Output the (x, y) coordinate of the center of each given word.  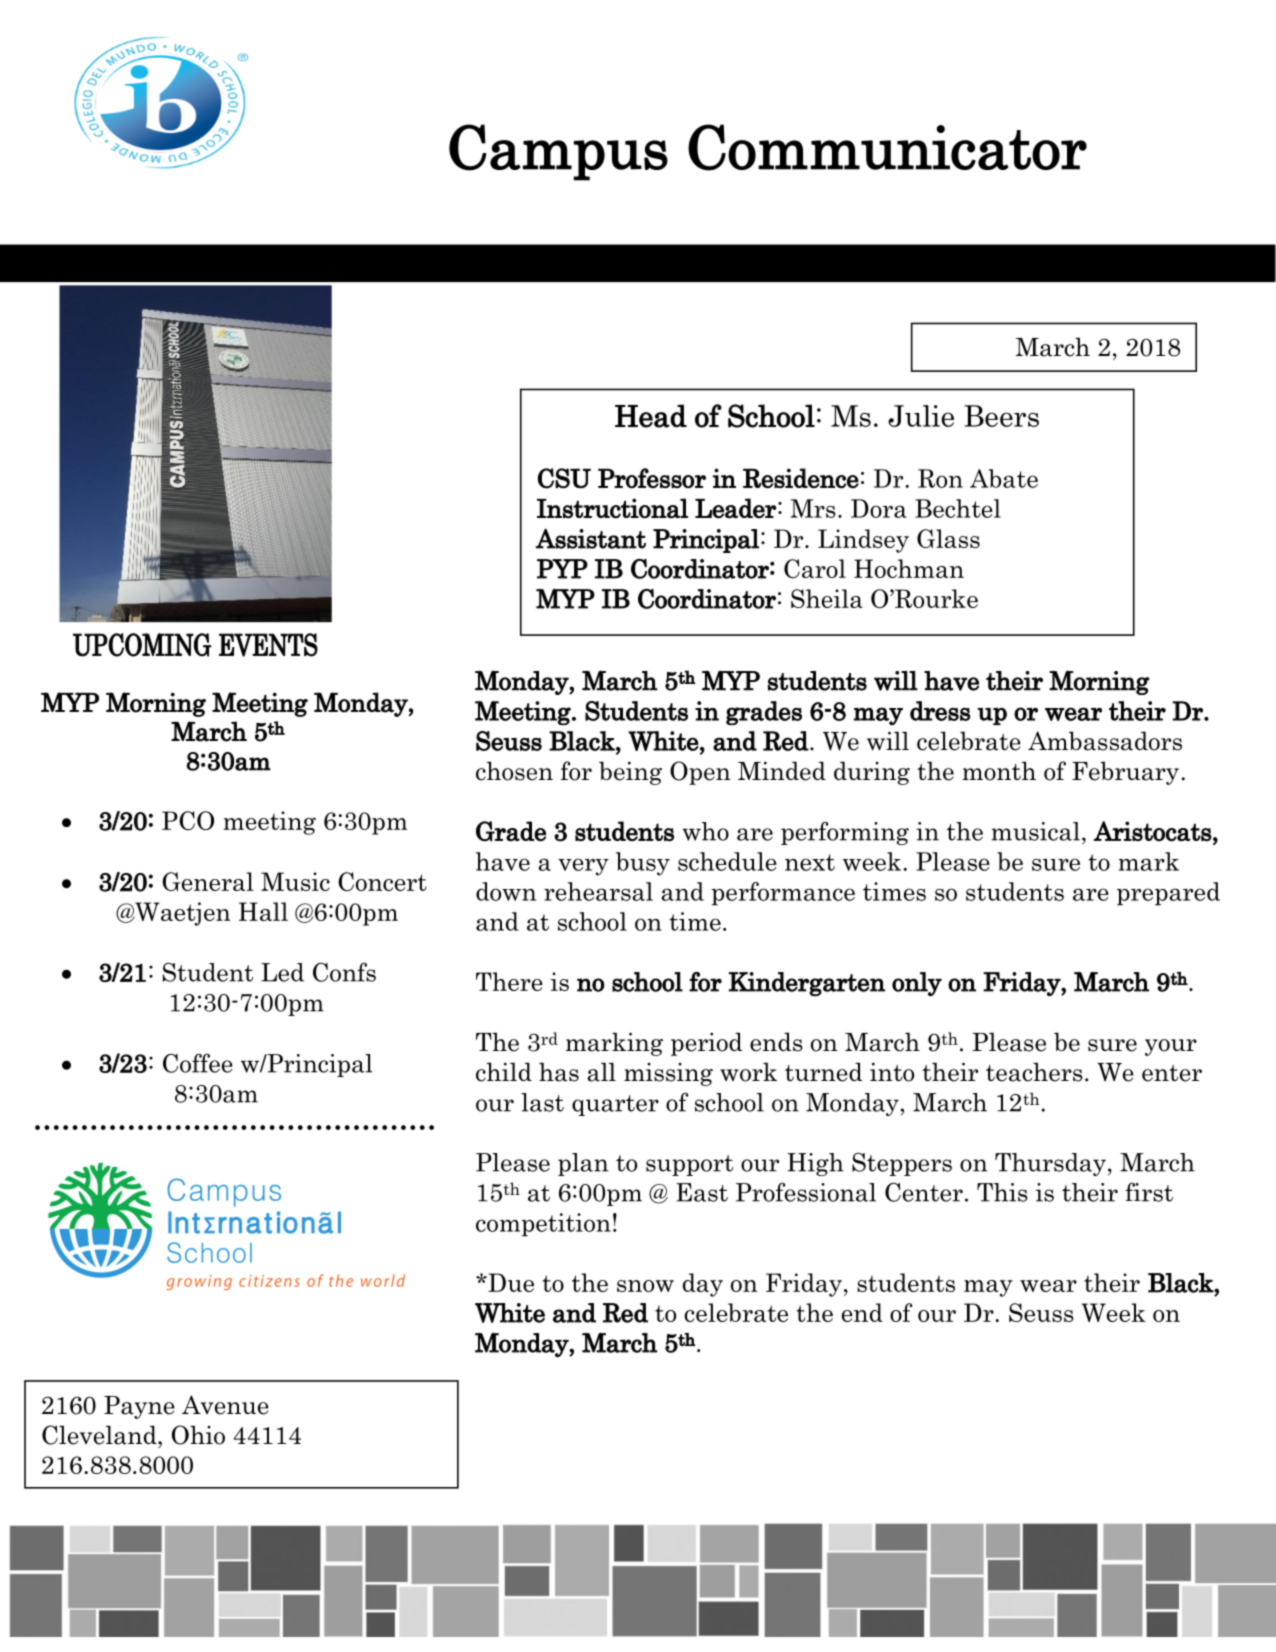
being (630, 773)
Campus (558, 152)
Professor (652, 478)
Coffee (198, 1063)
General (208, 881)
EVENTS (268, 645)
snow (645, 1286)
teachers (1034, 1072)
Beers (1001, 416)
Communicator (887, 147)
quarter (615, 1105)
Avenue (225, 1405)
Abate (1004, 478)
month (999, 771)
